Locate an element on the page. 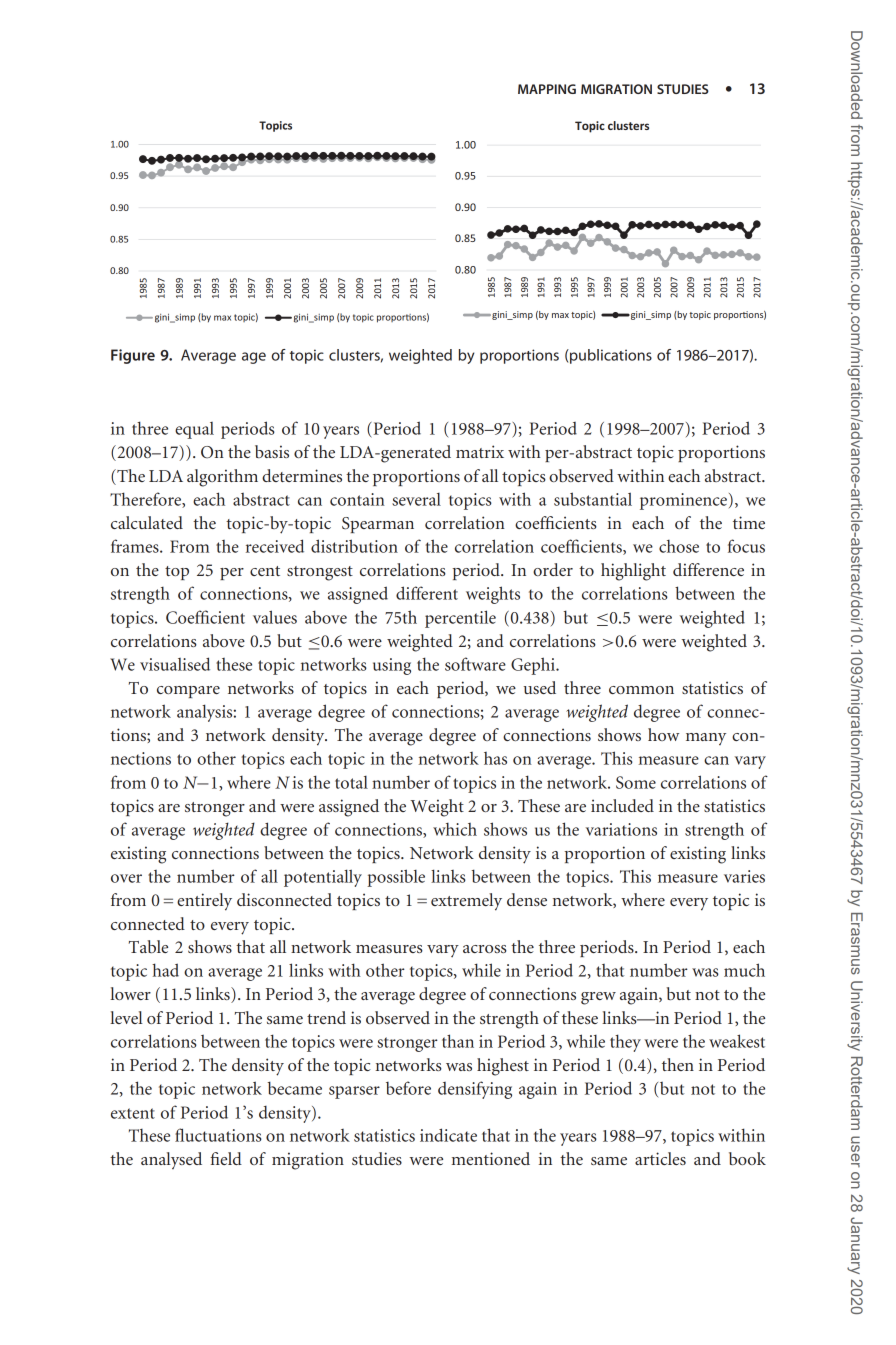 Image resolution: width=896 pixels, height=1345 pixels. MAPPING is located at coordinates (547, 89).
